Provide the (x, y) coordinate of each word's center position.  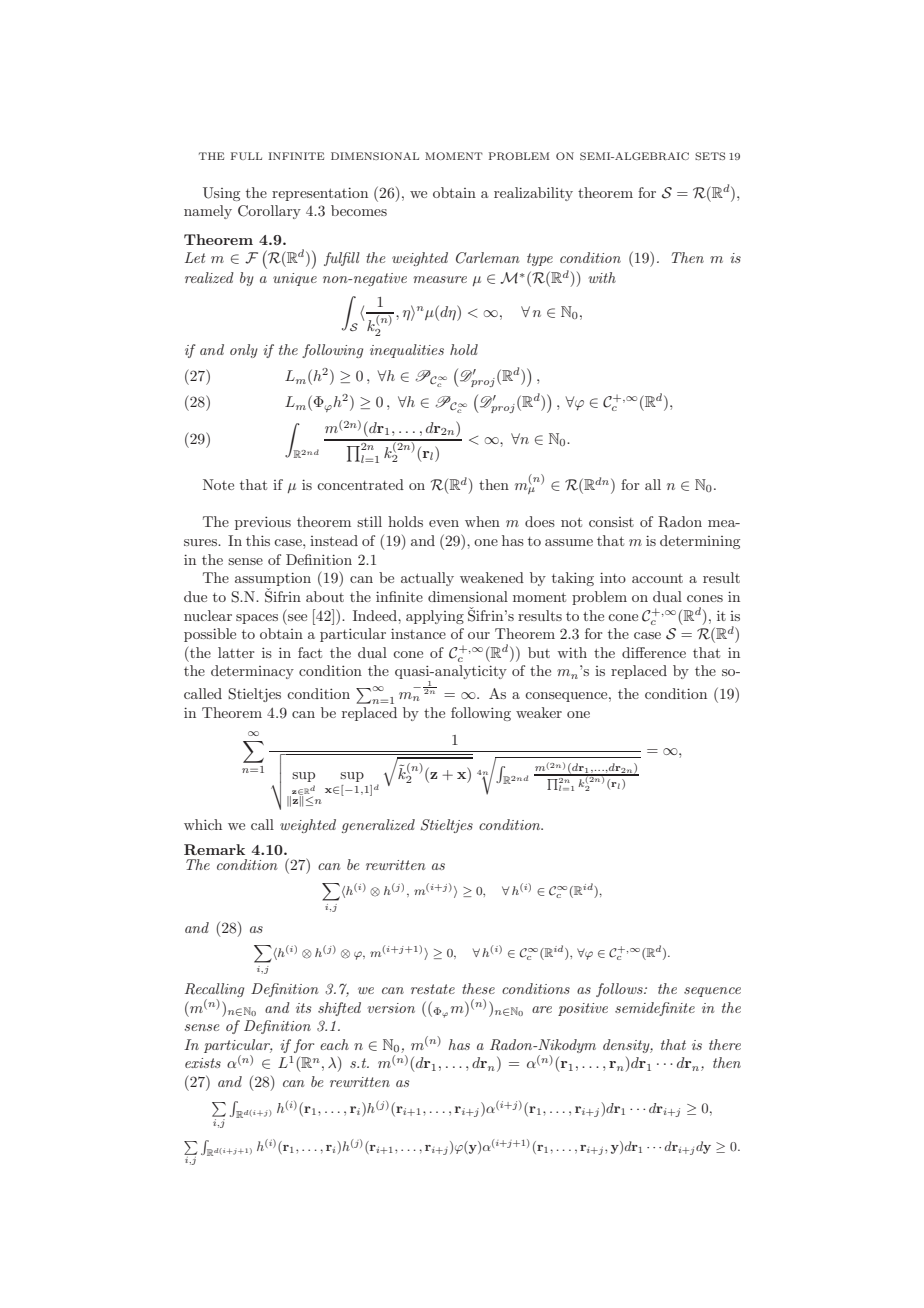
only (244, 351)
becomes (359, 210)
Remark (214, 849)
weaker (539, 712)
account (657, 578)
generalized (378, 826)
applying (435, 617)
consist (611, 522)
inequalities (407, 351)
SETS (710, 156)
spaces (257, 619)
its (303, 1008)
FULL (246, 156)
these (478, 988)
